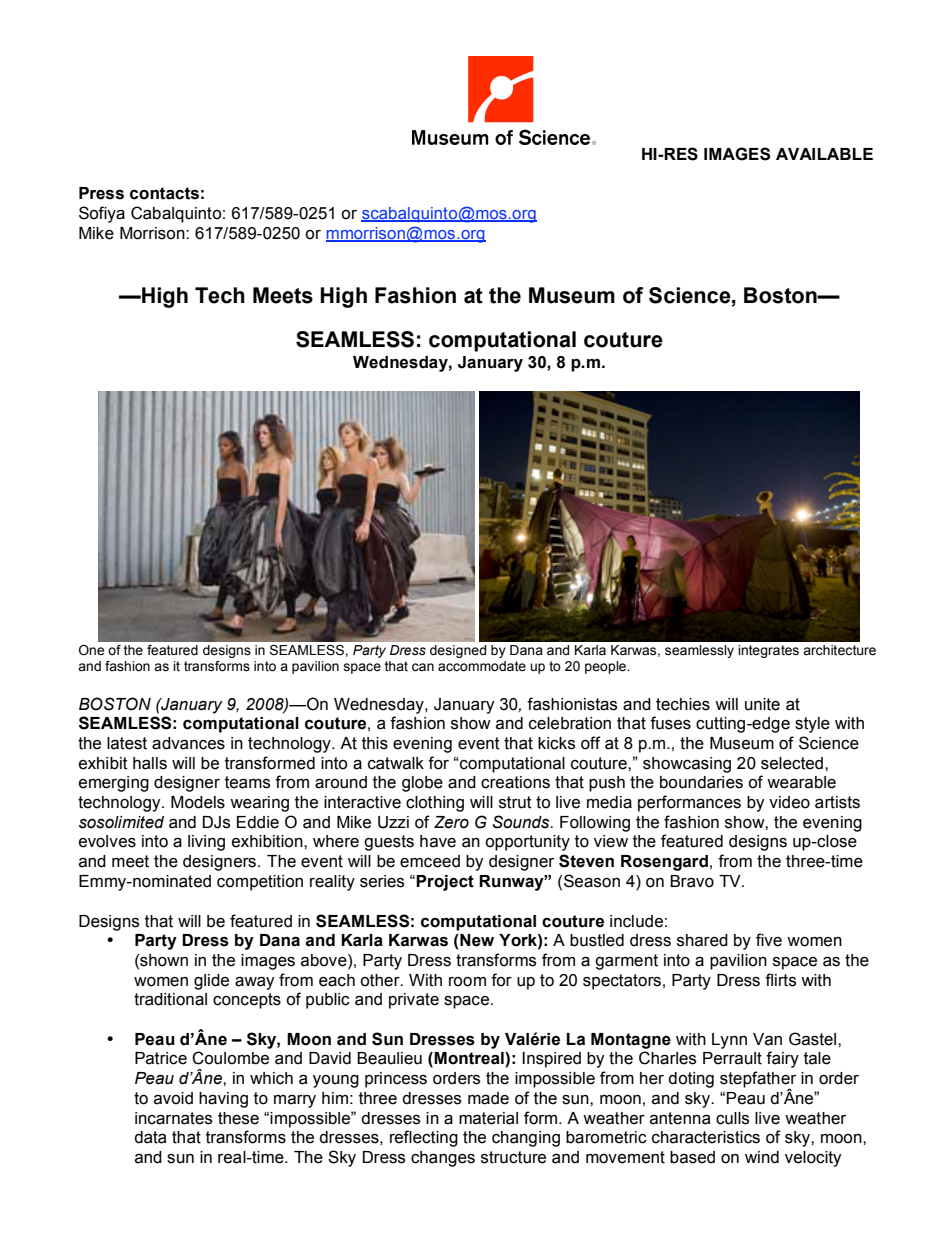 The width and height of the screenshot is (952, 1233). I want to click on material, so click(488, 1118).
